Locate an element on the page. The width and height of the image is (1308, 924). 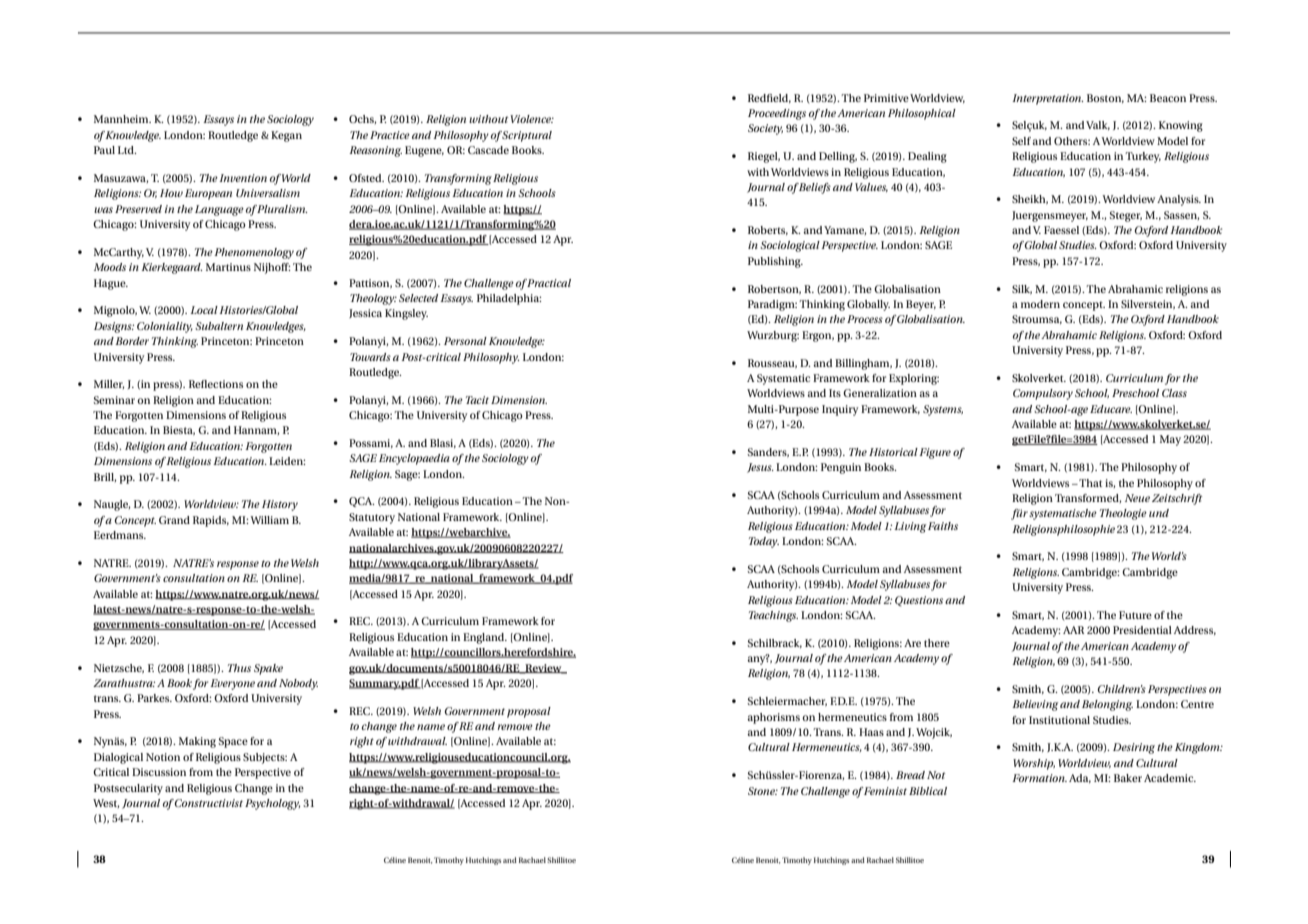
Kierkegaard is located at coordinates (172, 268).
